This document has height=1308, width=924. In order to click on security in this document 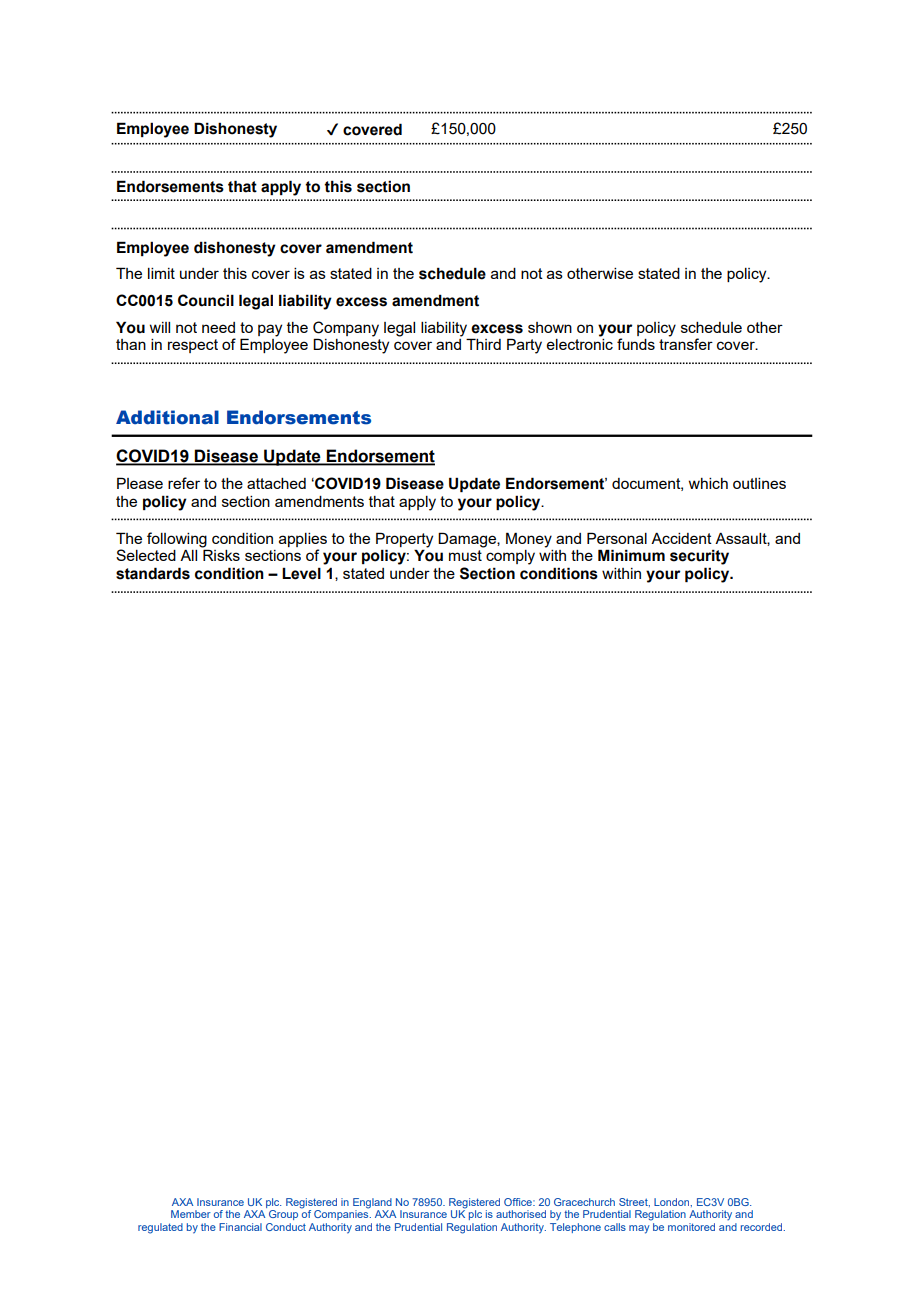, I will do `click(699, 557)`.
